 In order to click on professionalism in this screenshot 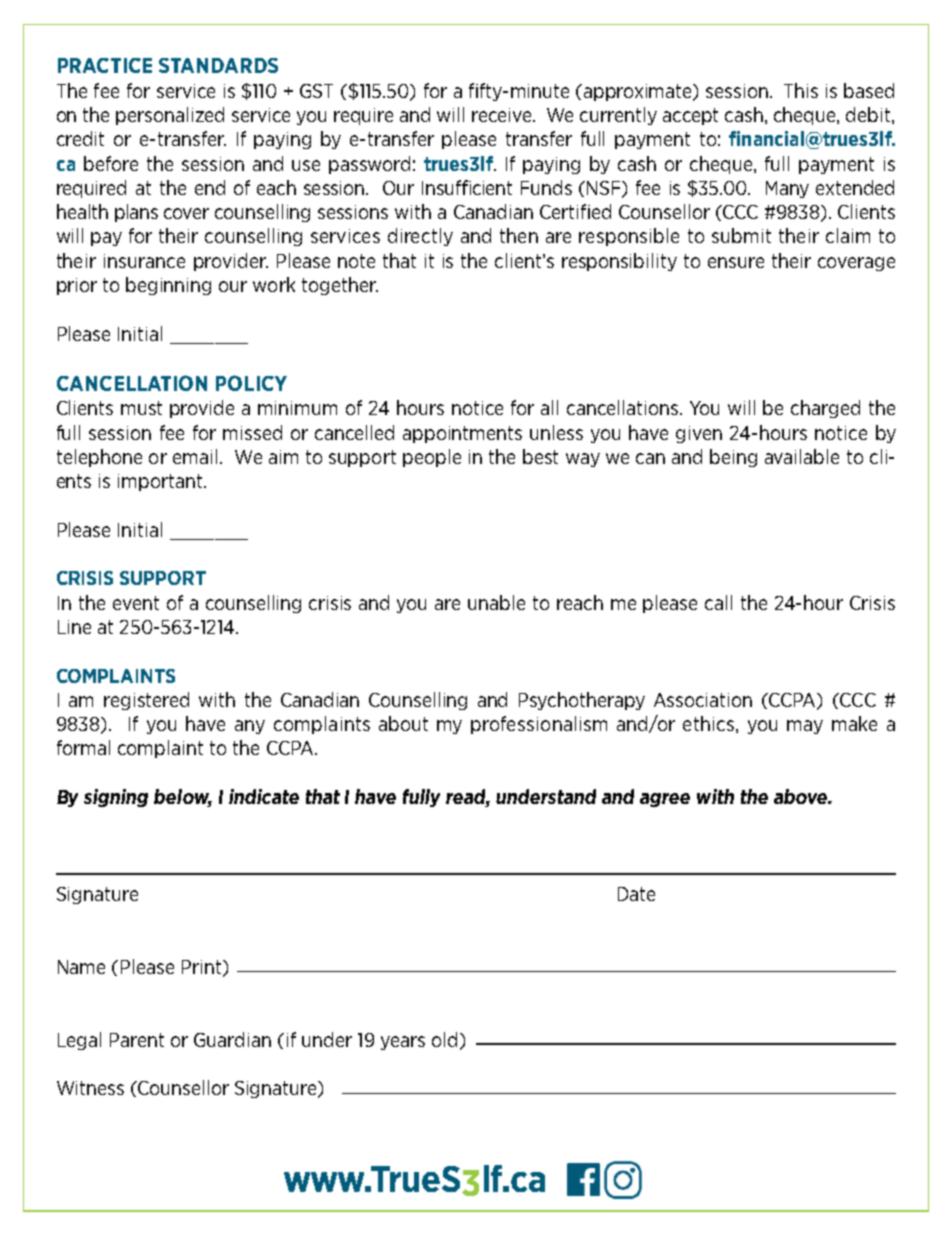, I will do `click(539, 725)`.
